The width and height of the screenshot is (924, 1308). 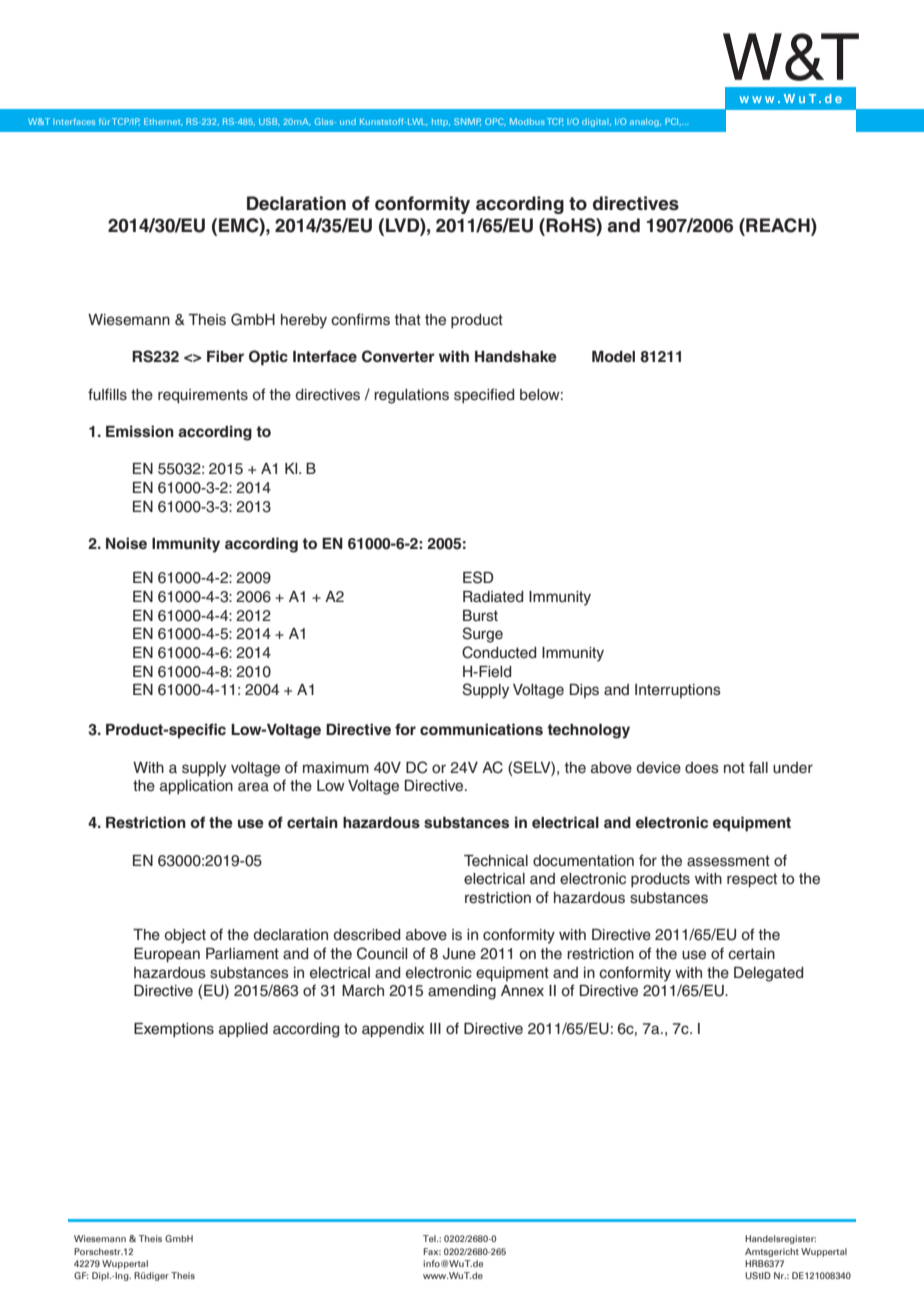 What do you see at coordinates (441, 122) in the screenshot?
I see `http` at bounding box center [441, 122].
